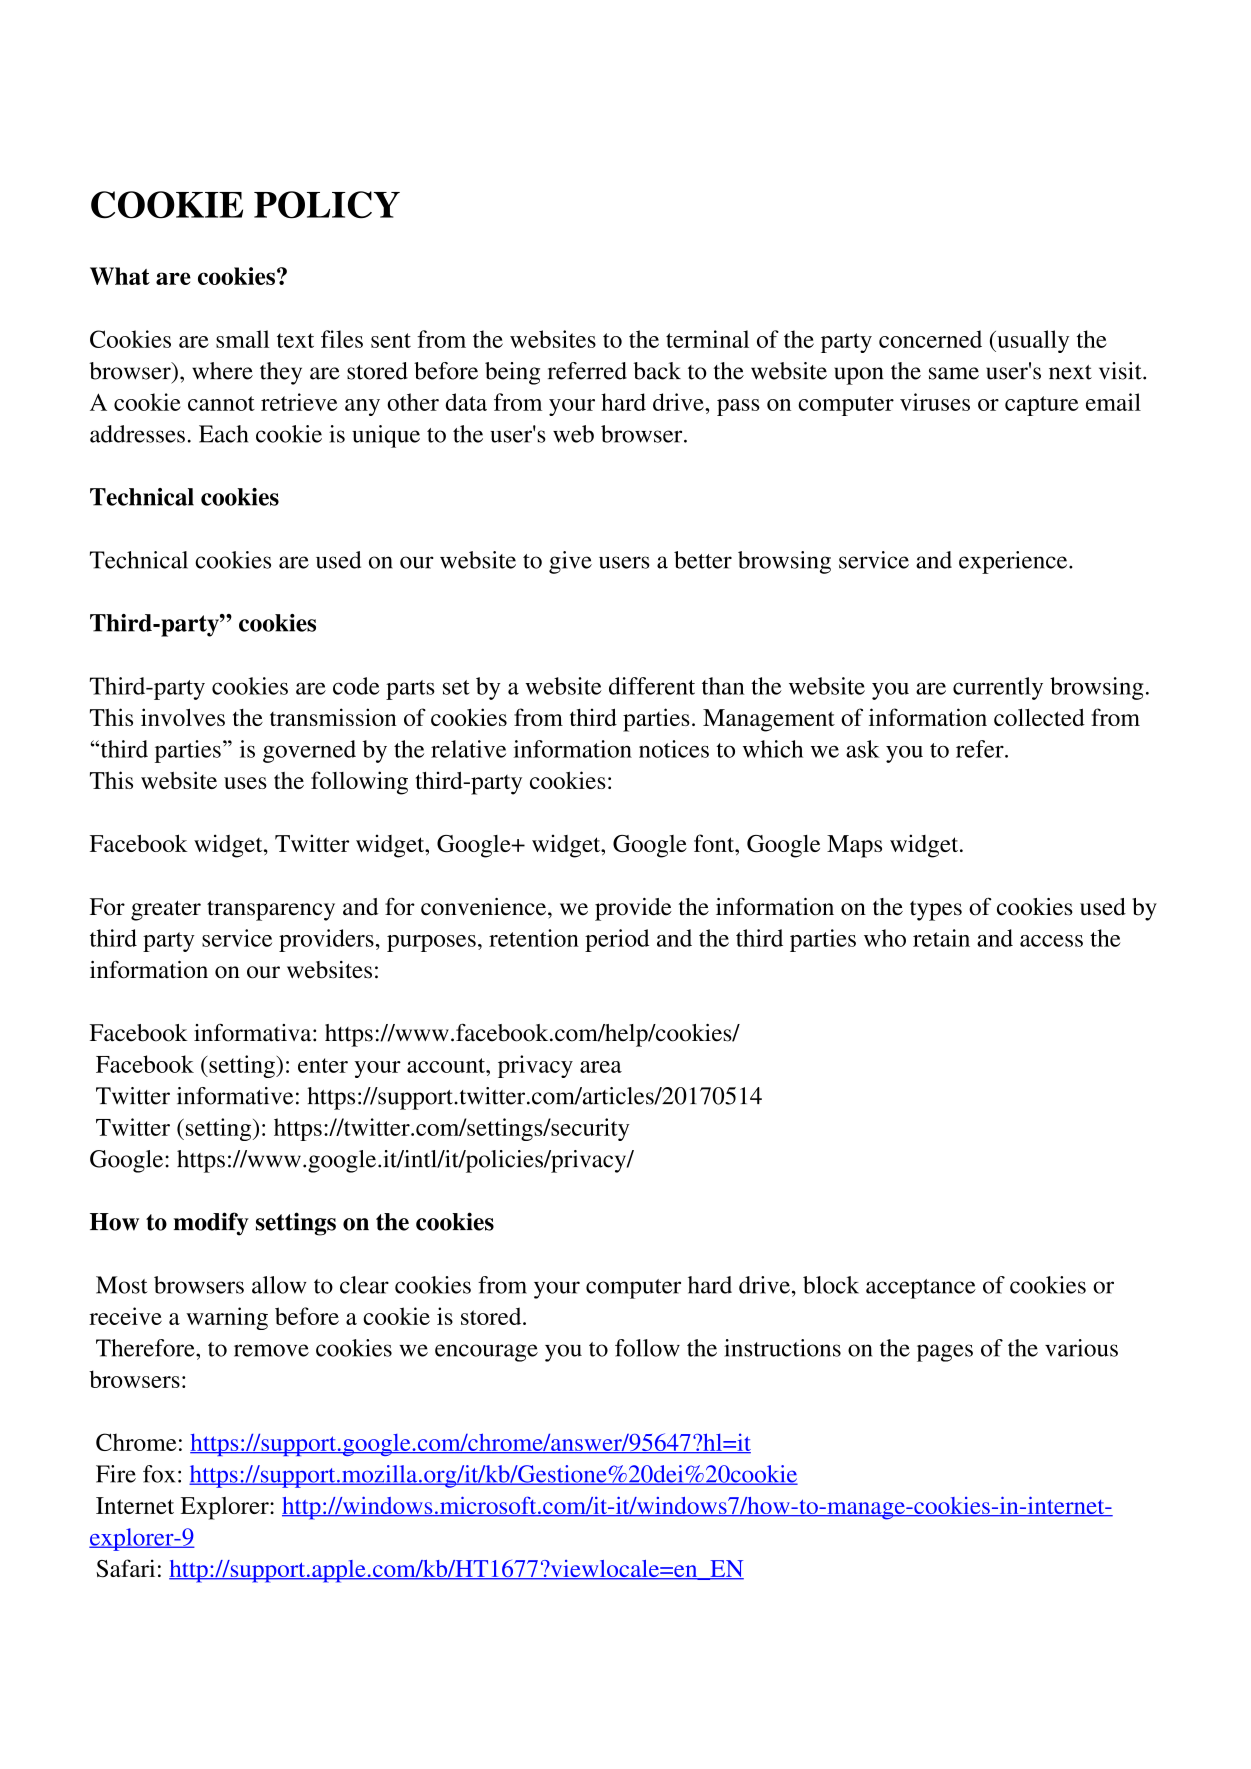 The width and height of the document is (1251, 1769). I want to click on area, so click(601, 1067).
